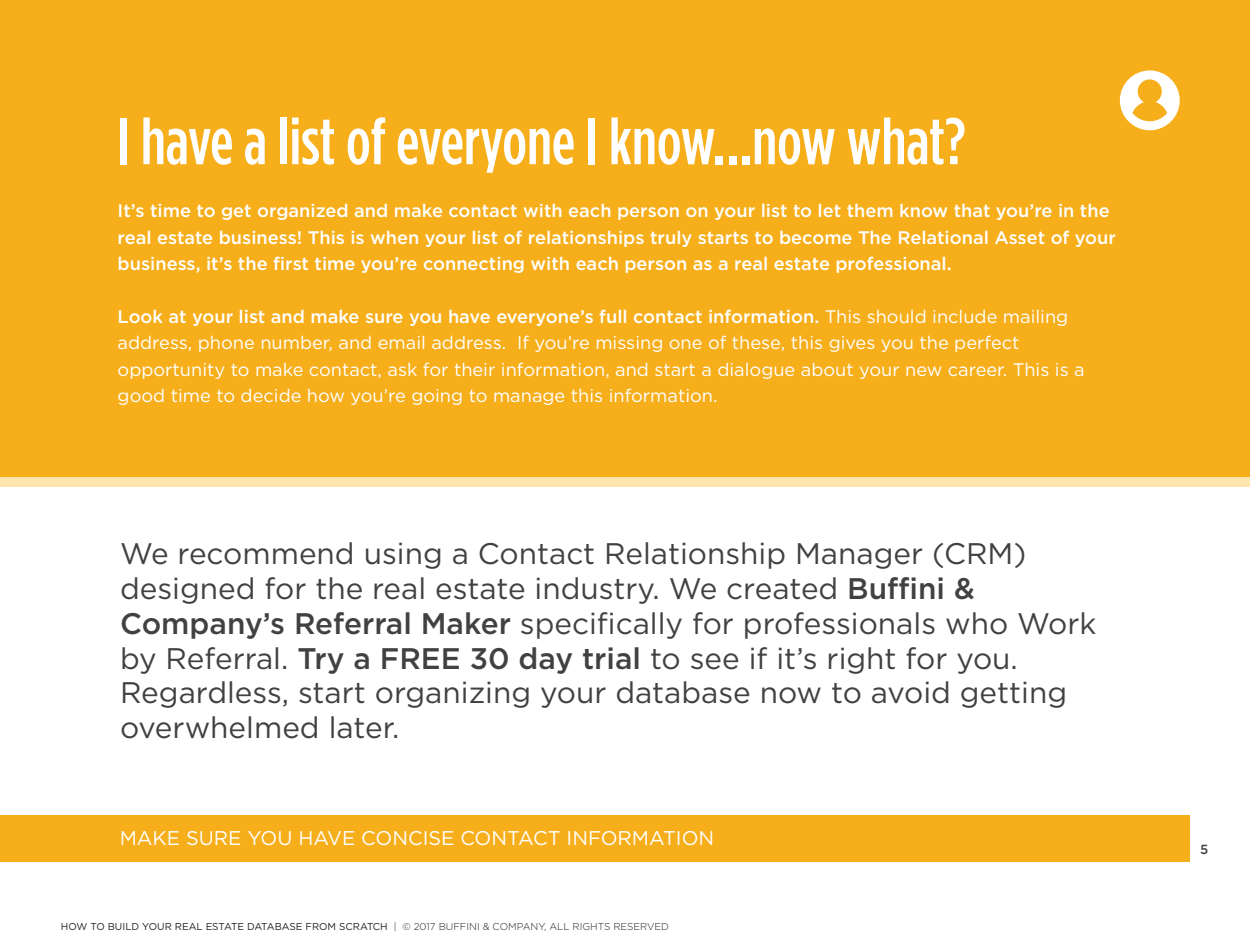 This screenshot has height=952, width=1250. I want to click on avoid, so click(910, 692).
